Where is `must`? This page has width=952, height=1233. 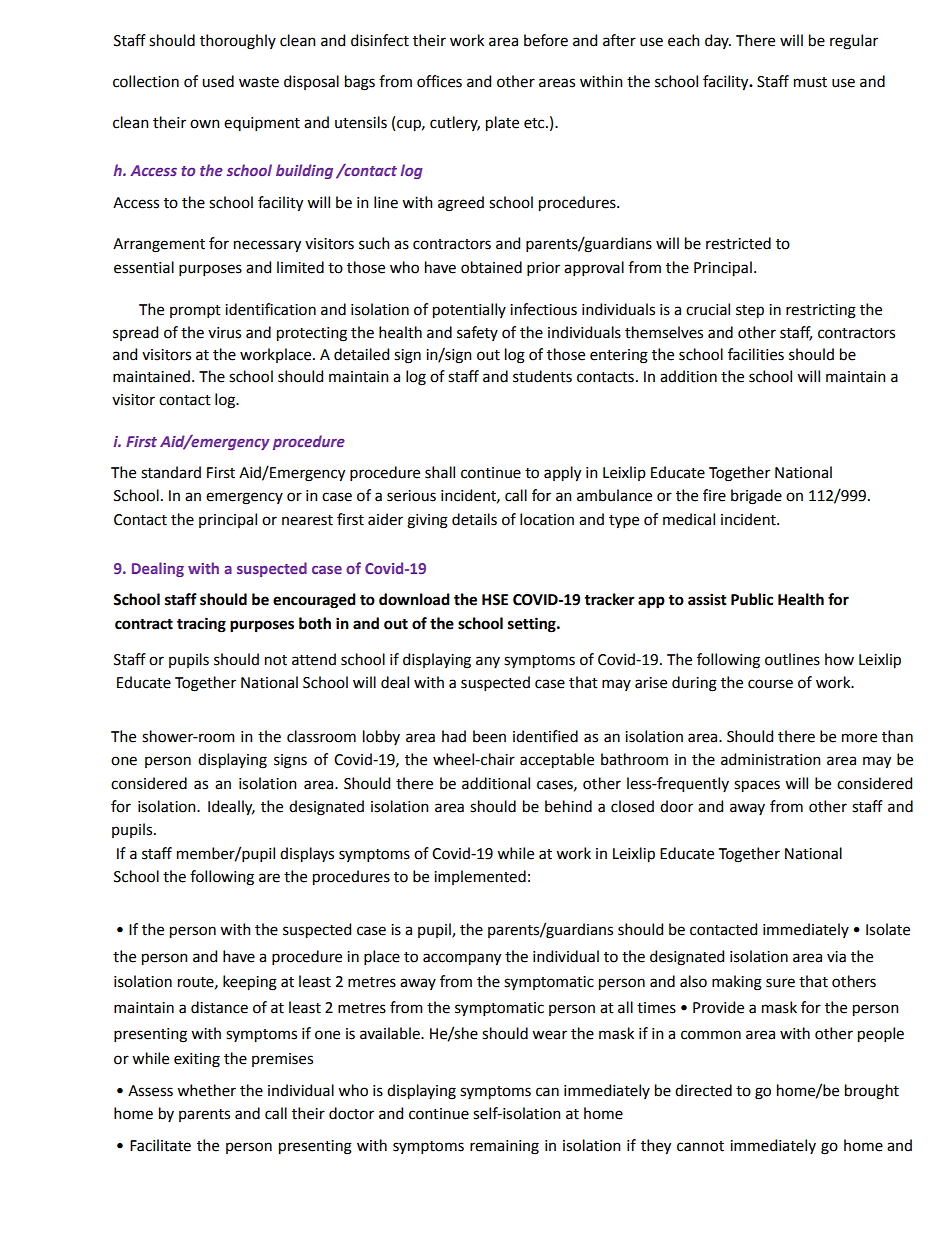 must is located at coordinates (810, 82).
